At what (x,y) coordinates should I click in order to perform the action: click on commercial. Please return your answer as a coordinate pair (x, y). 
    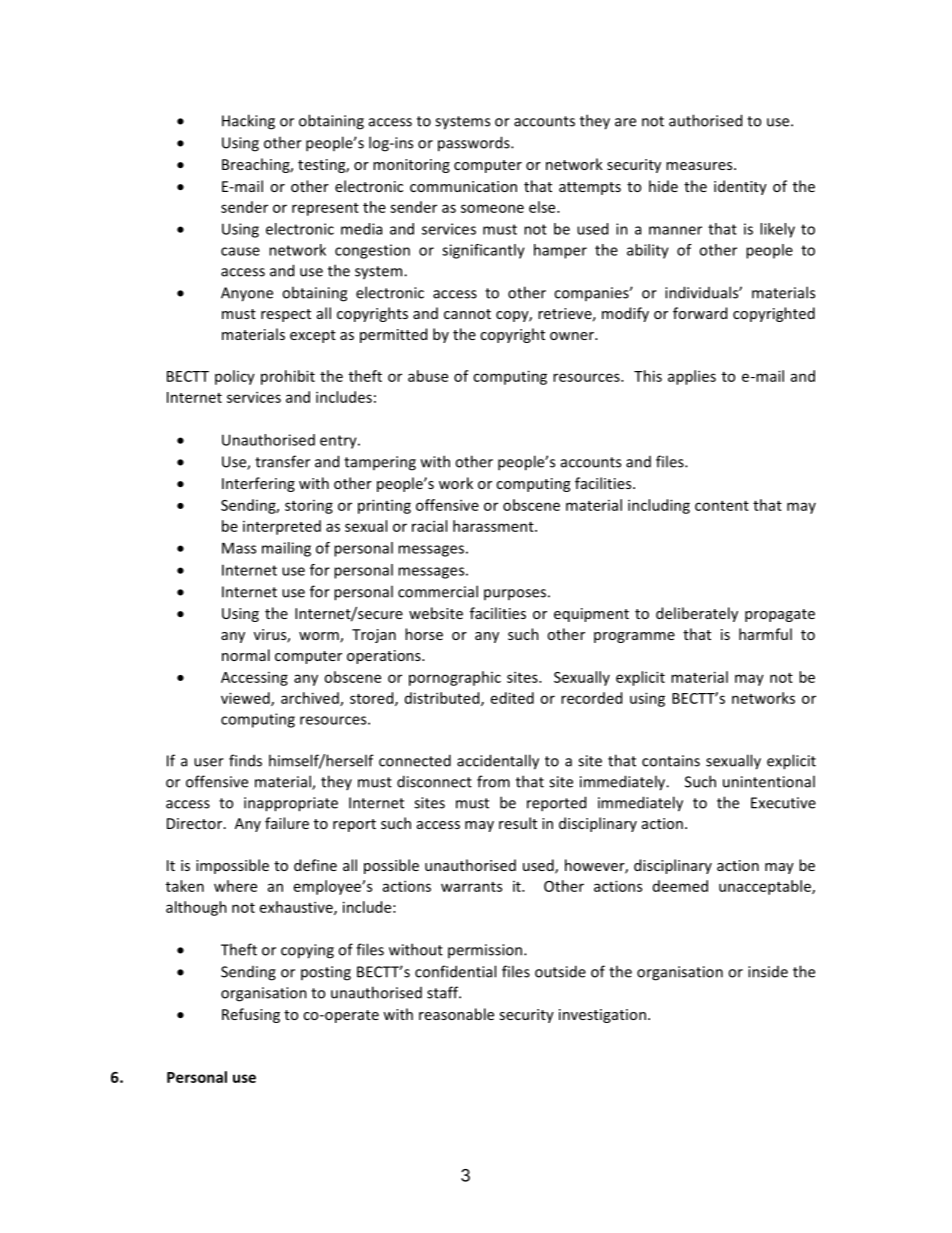
    Looking at the image, I should click on (438, 591).
